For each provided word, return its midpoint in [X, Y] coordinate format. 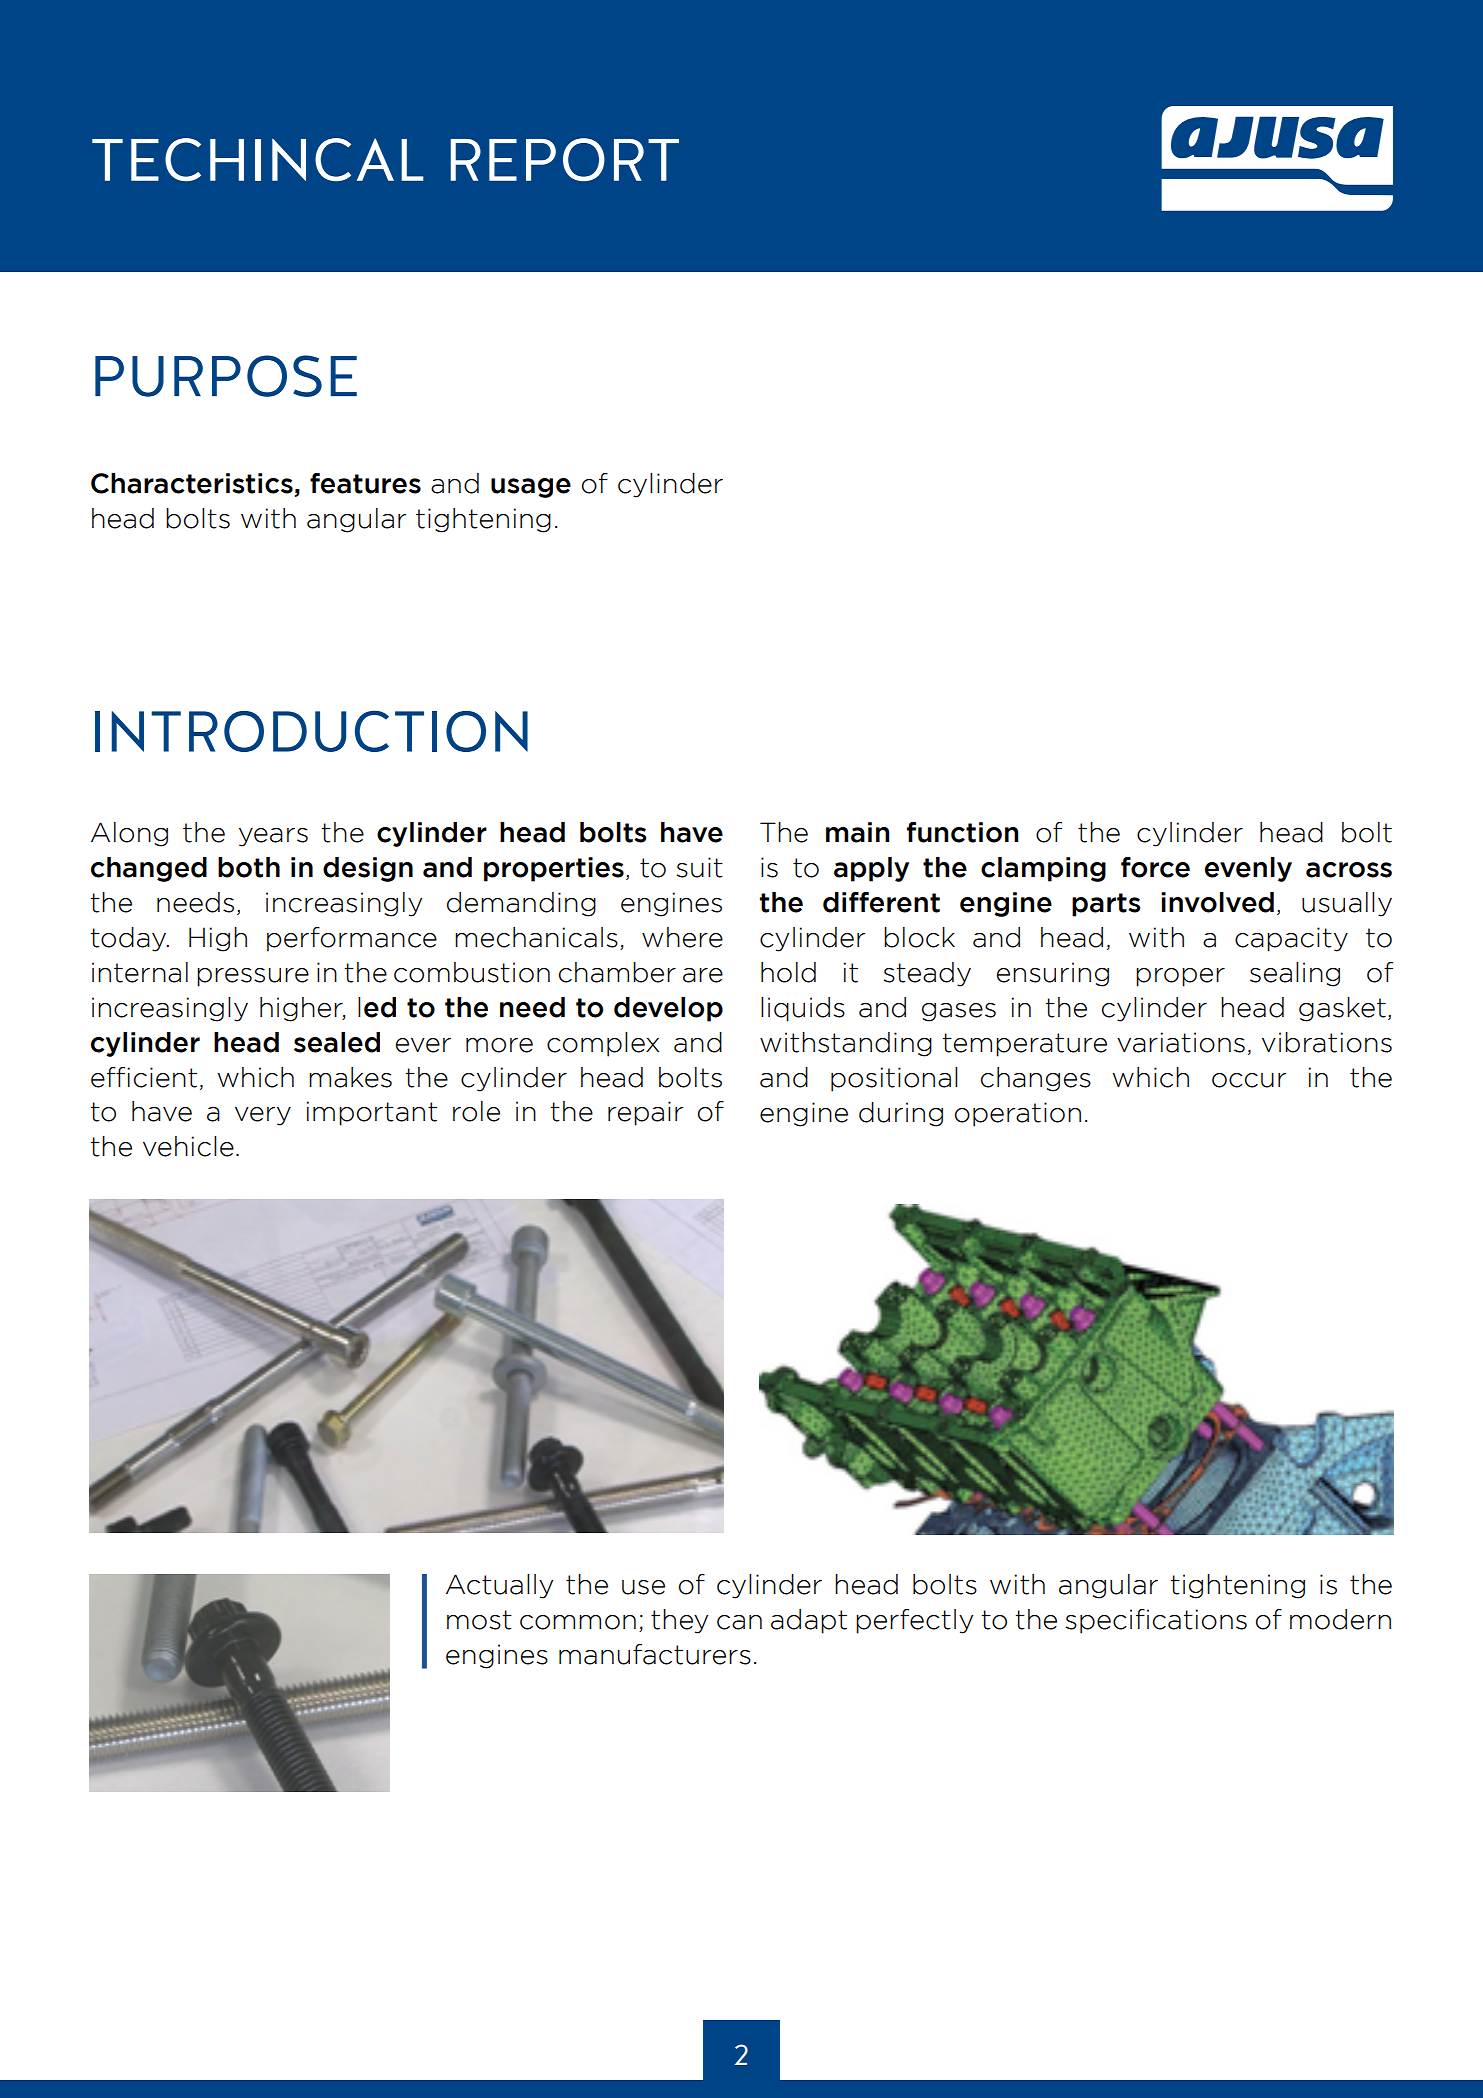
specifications [1156, 1621]
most [479, 1620]
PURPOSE [226, 376]
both [249, 867]
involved [1217, 902]
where [682, 937]
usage [531, 488]
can [739, 1622]
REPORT [565, 159]
